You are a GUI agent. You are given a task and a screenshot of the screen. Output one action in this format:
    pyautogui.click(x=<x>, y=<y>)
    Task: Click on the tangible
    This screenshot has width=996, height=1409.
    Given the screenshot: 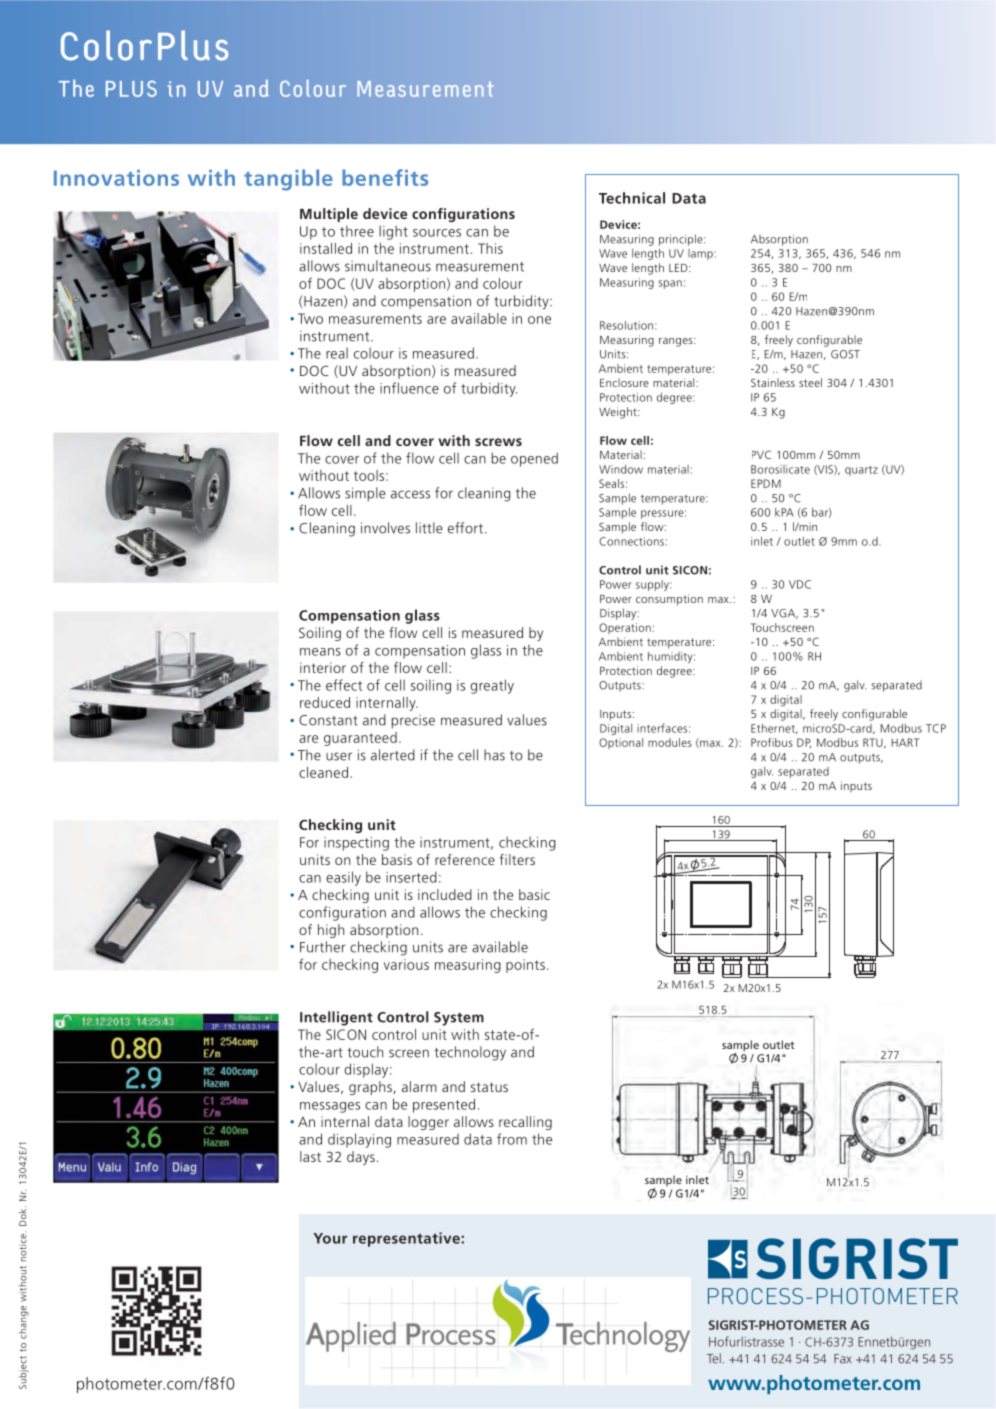 What is the action you would take?
    pyautogui.click(x=288, y=180)
